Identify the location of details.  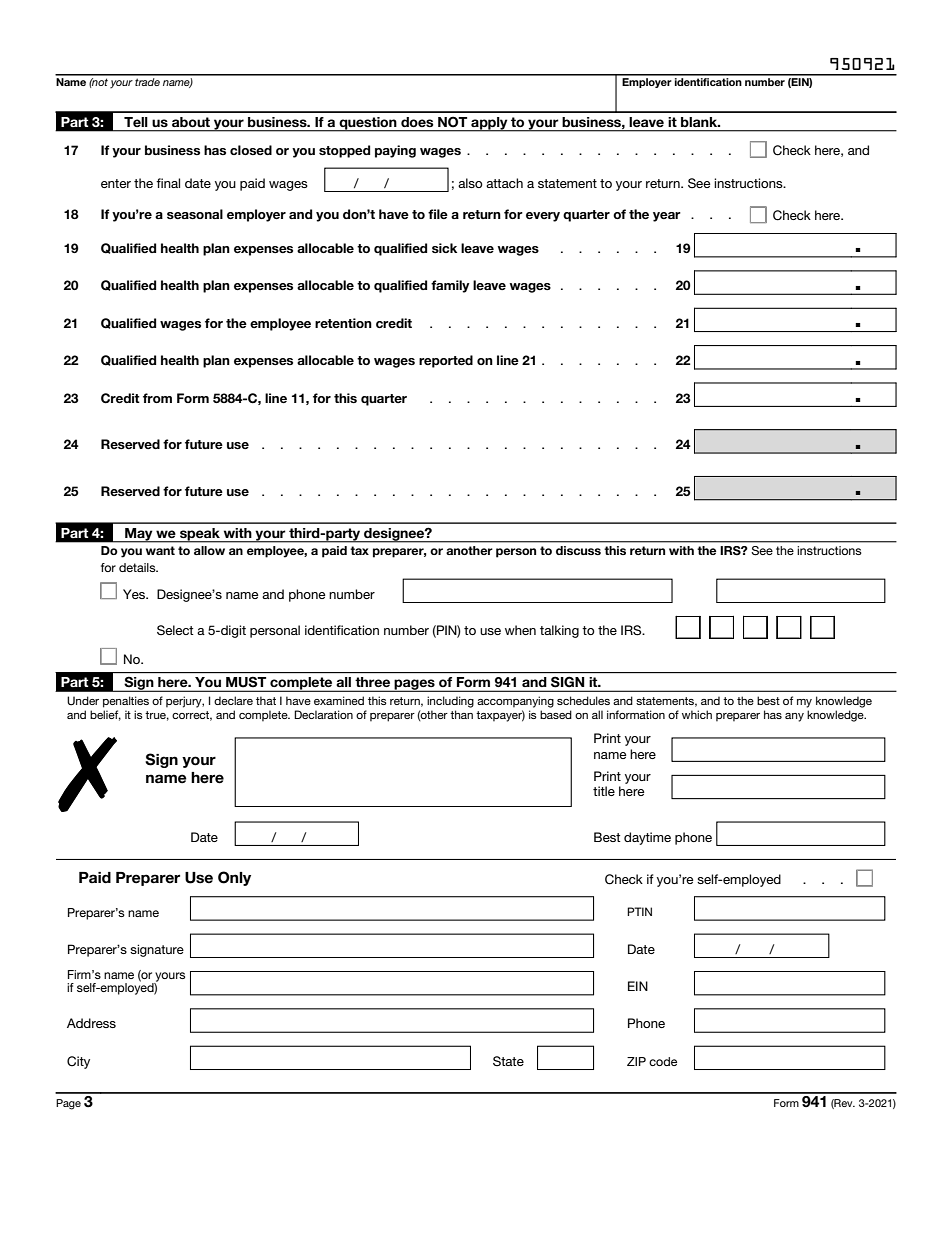
(138, 567).
